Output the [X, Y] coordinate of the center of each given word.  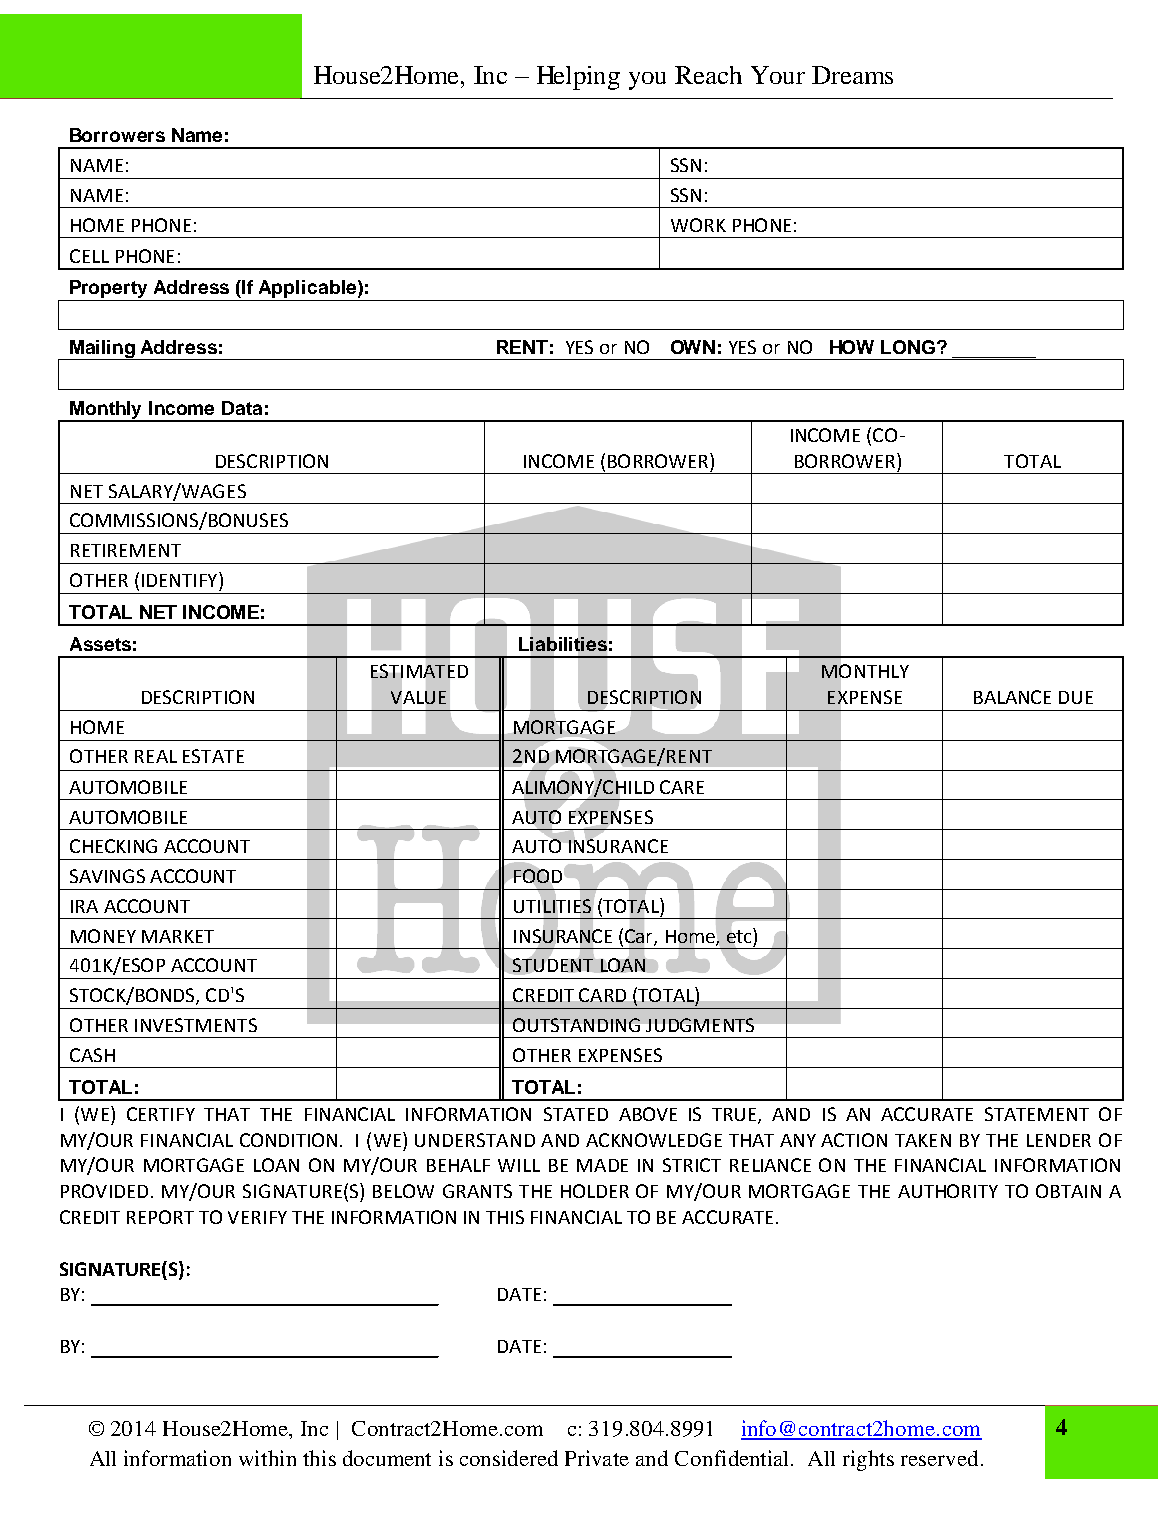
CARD [602, 995]
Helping [578, 78]
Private [597, 1458]
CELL [89, 256]
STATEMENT [1037, 1114]
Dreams [852, 75]
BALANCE [1012, 697]
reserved [939, 1458]
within [267, 1458]
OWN [693, 347]
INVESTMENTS [196, 1025]
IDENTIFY [181, 579]
